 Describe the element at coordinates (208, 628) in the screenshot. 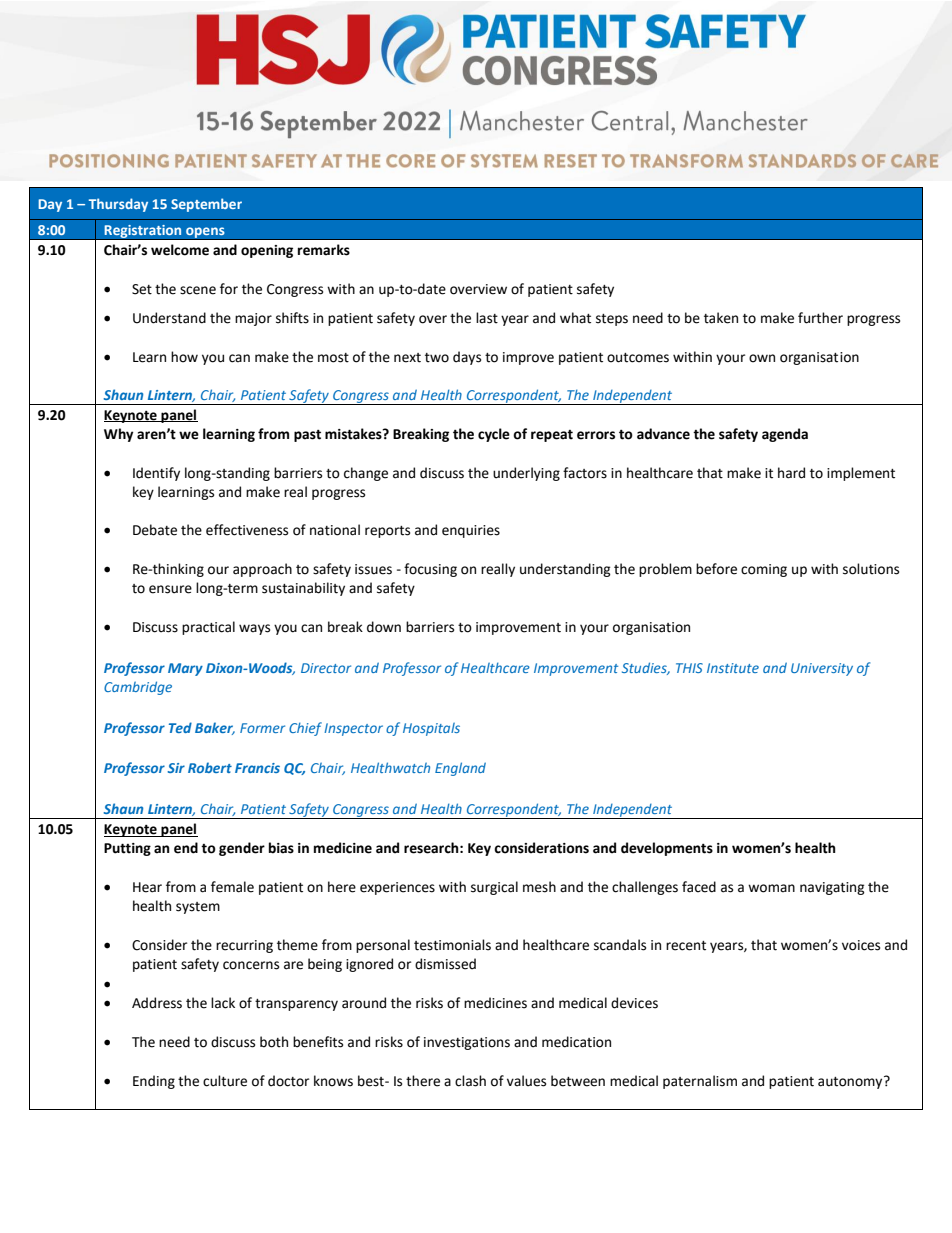

I see `practical` at that location.
